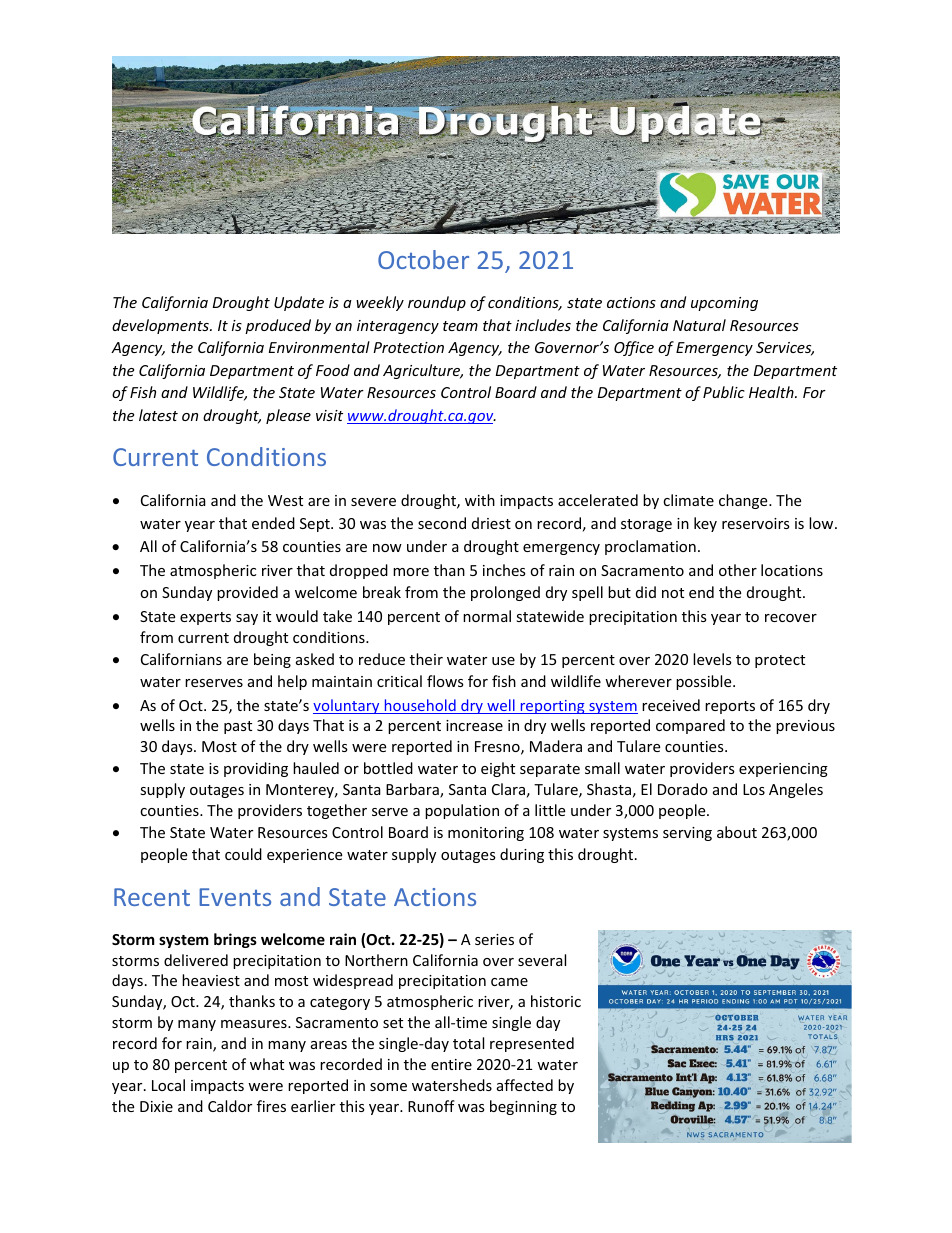 The height and width of the screenshot is (1233, 952). Describe the element at coordinates (737, 832) in the screenshot. I see `about` at that location.
